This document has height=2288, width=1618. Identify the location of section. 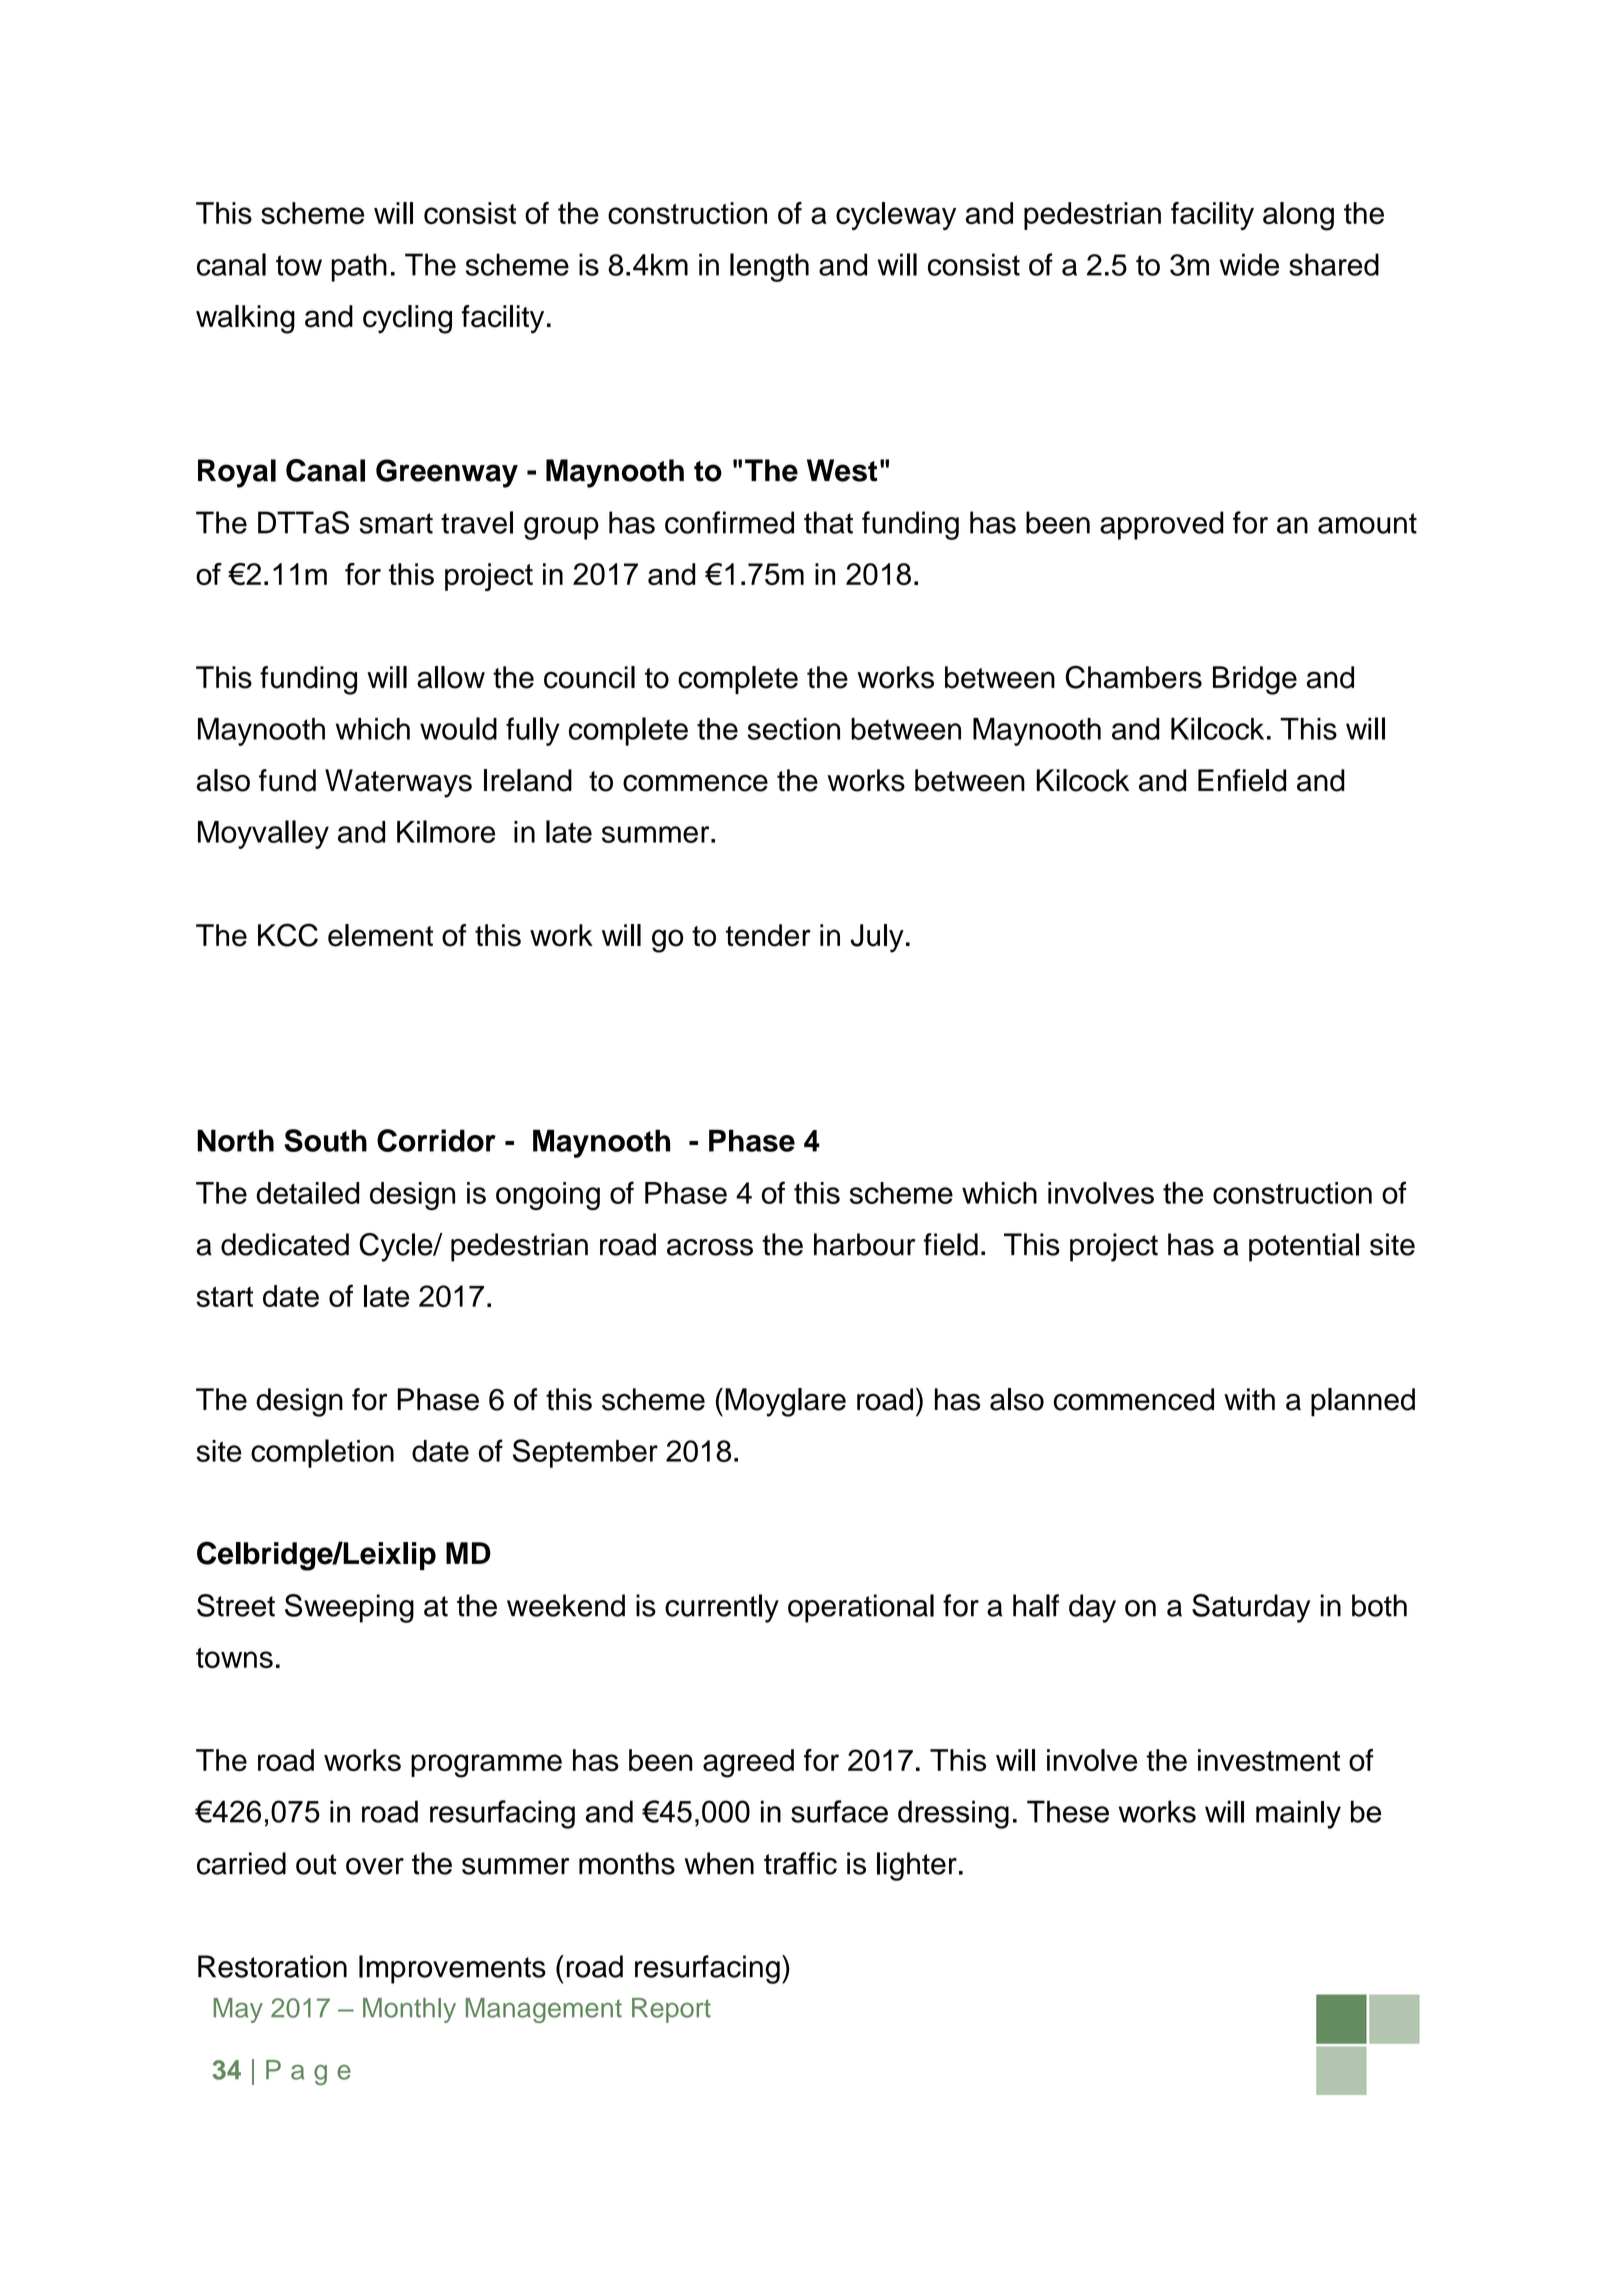
(794, 729).
